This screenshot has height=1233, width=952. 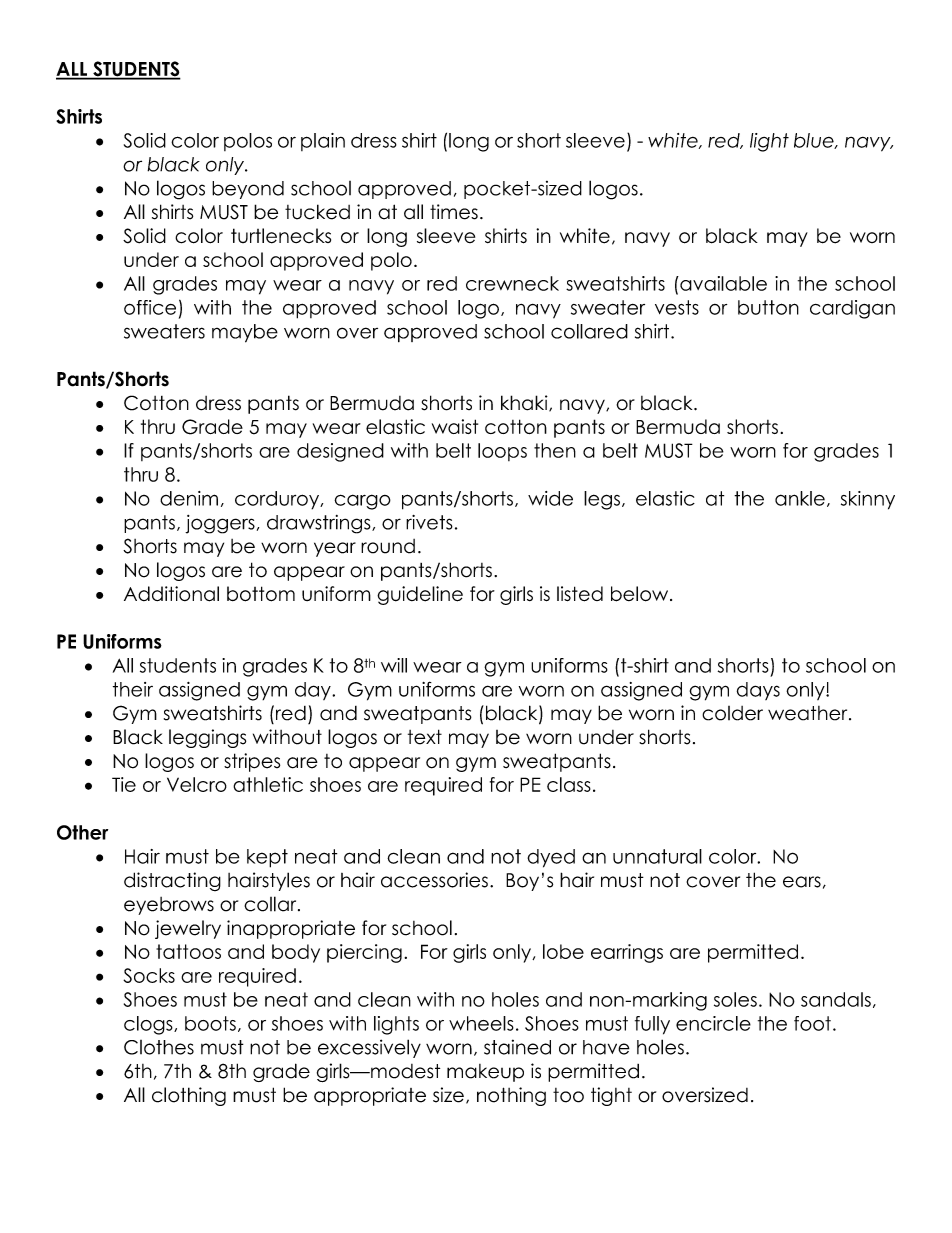 I want to click on beyond, so click(x=248, y=190).
